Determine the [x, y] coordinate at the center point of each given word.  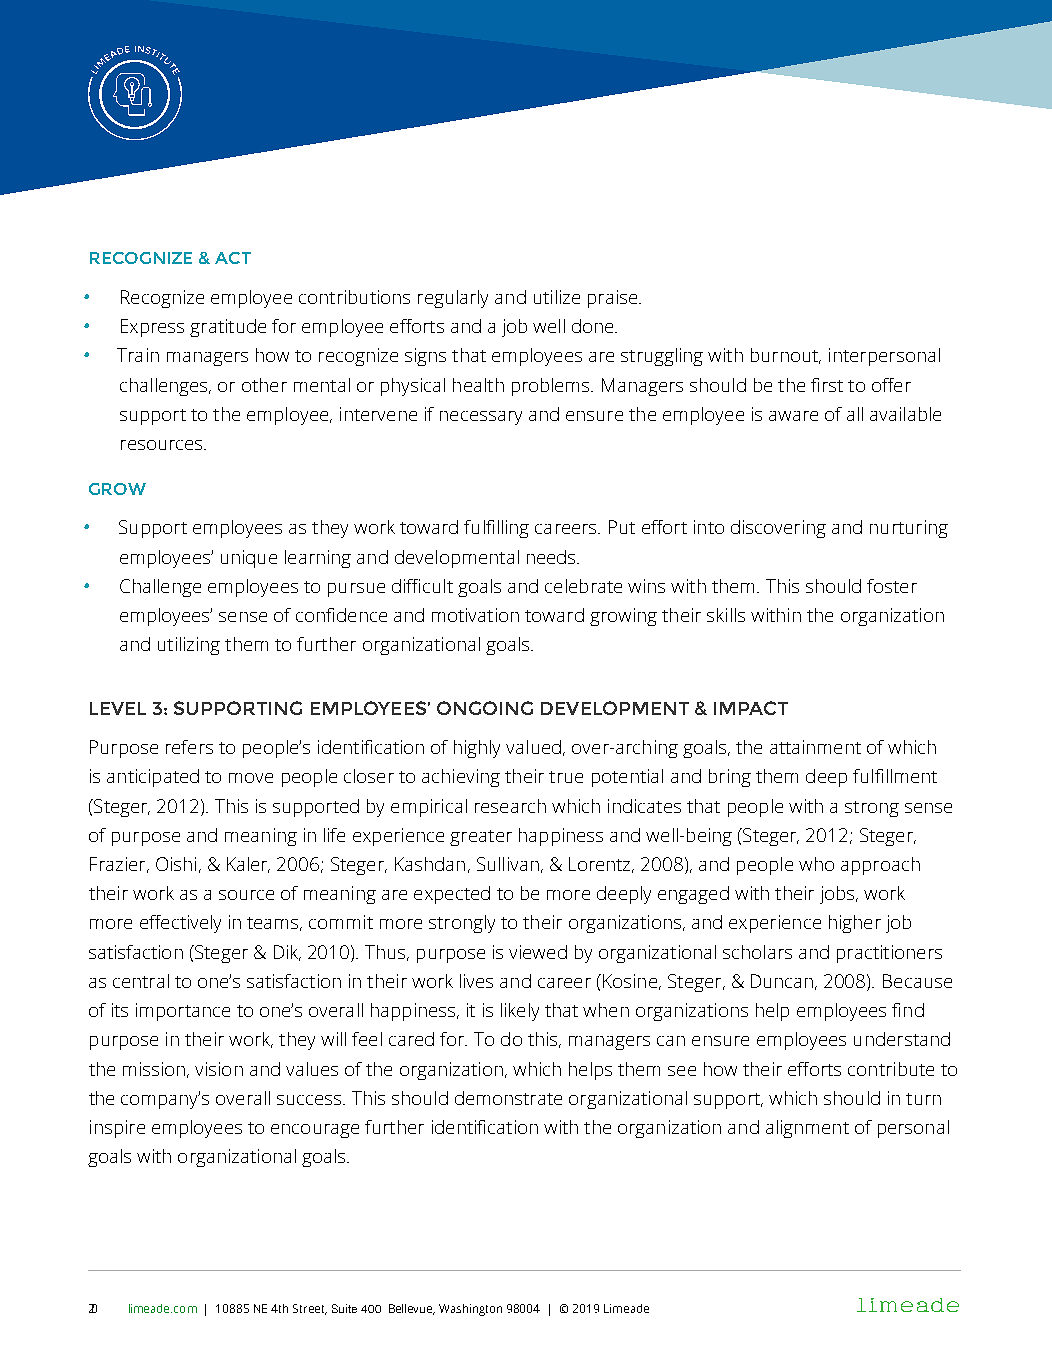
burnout [785, 356]
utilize [557, 297]
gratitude [228, 328]
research [510, 806]
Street [310, 1309]
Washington [470, 1310]
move [251, 778]
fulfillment [895, 776]
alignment [807, 1129]
